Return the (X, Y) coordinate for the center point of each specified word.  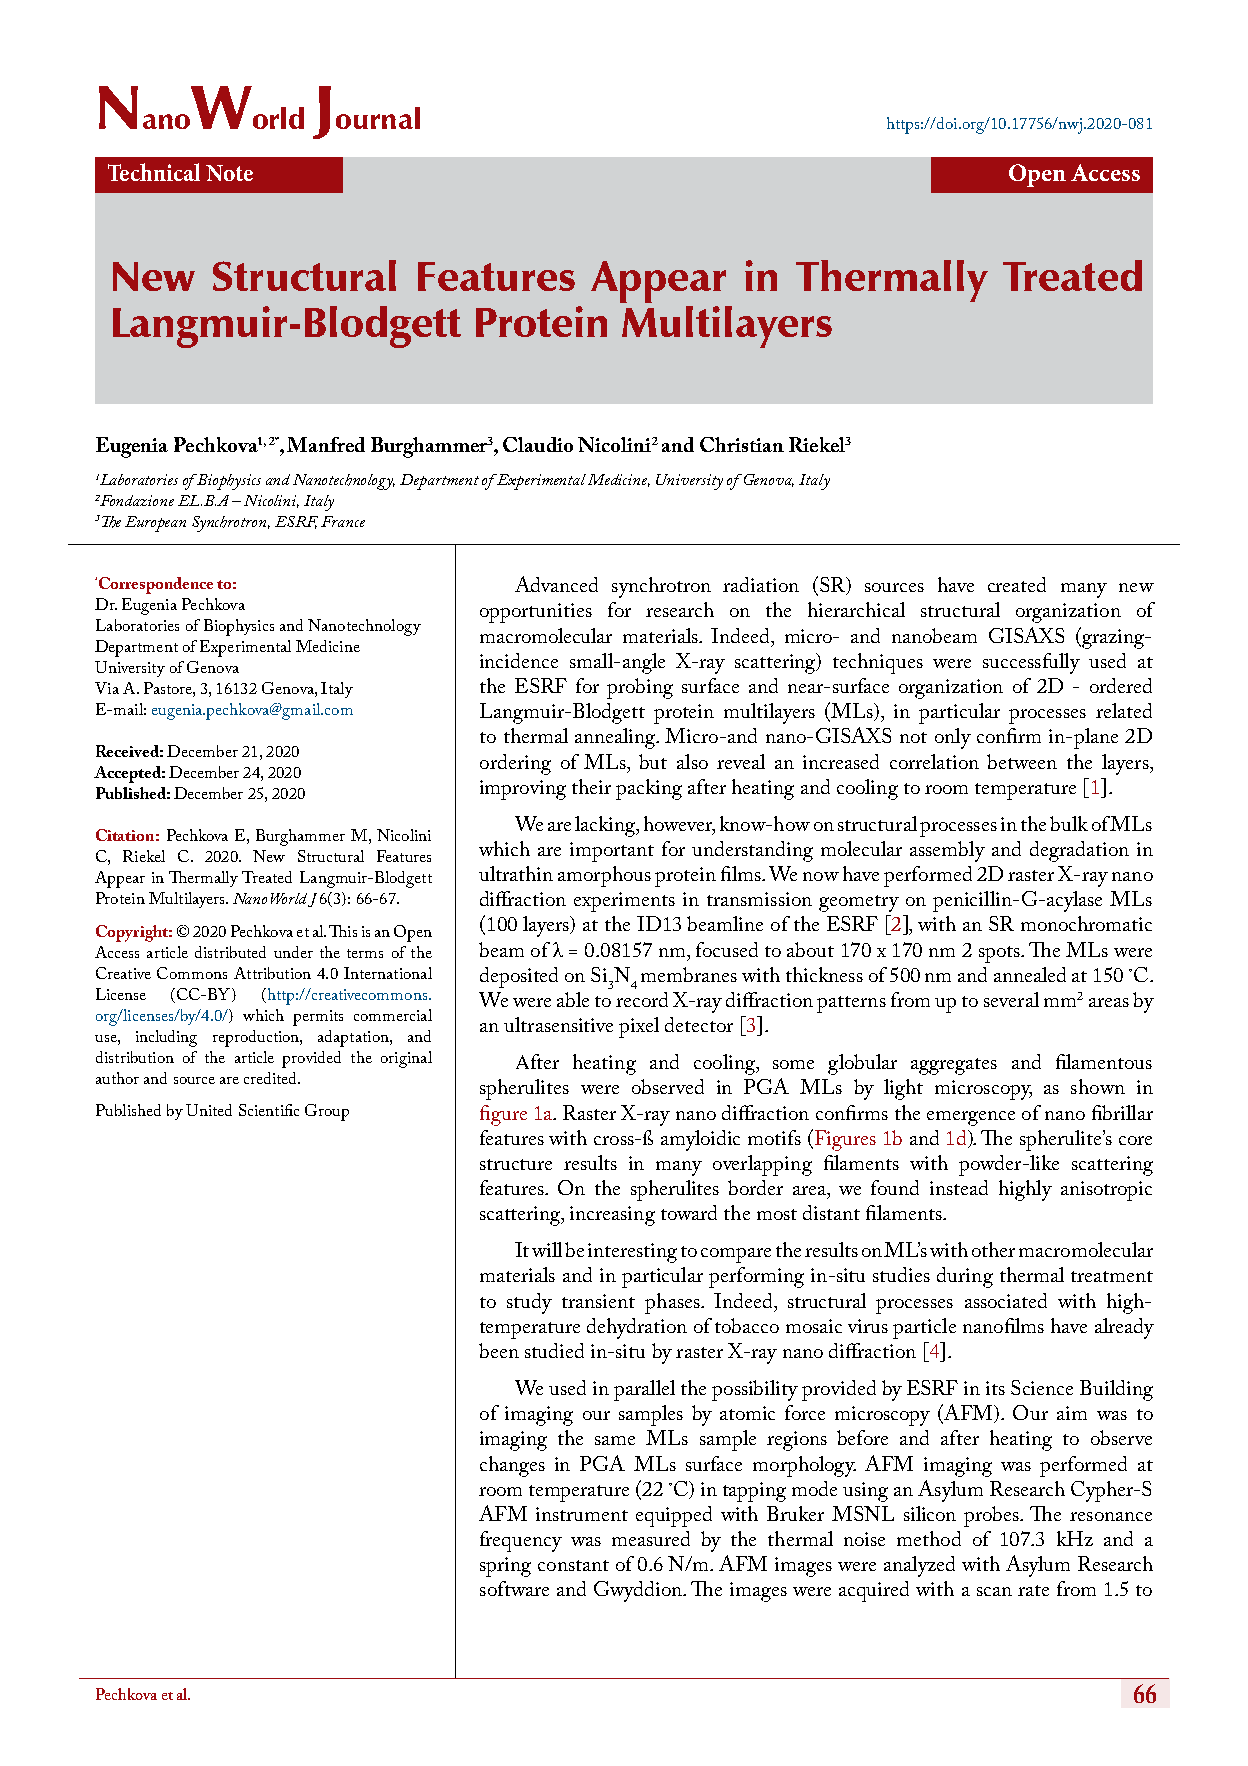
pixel (639, 1027)
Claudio (538, 444)
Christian (742, 444)
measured (651, 1538)
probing (640, 688)
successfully (1031, 663)
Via (107, 688)
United (209, 1110)
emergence (971, 1118)
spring (505, 1567)
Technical (154, 172)
